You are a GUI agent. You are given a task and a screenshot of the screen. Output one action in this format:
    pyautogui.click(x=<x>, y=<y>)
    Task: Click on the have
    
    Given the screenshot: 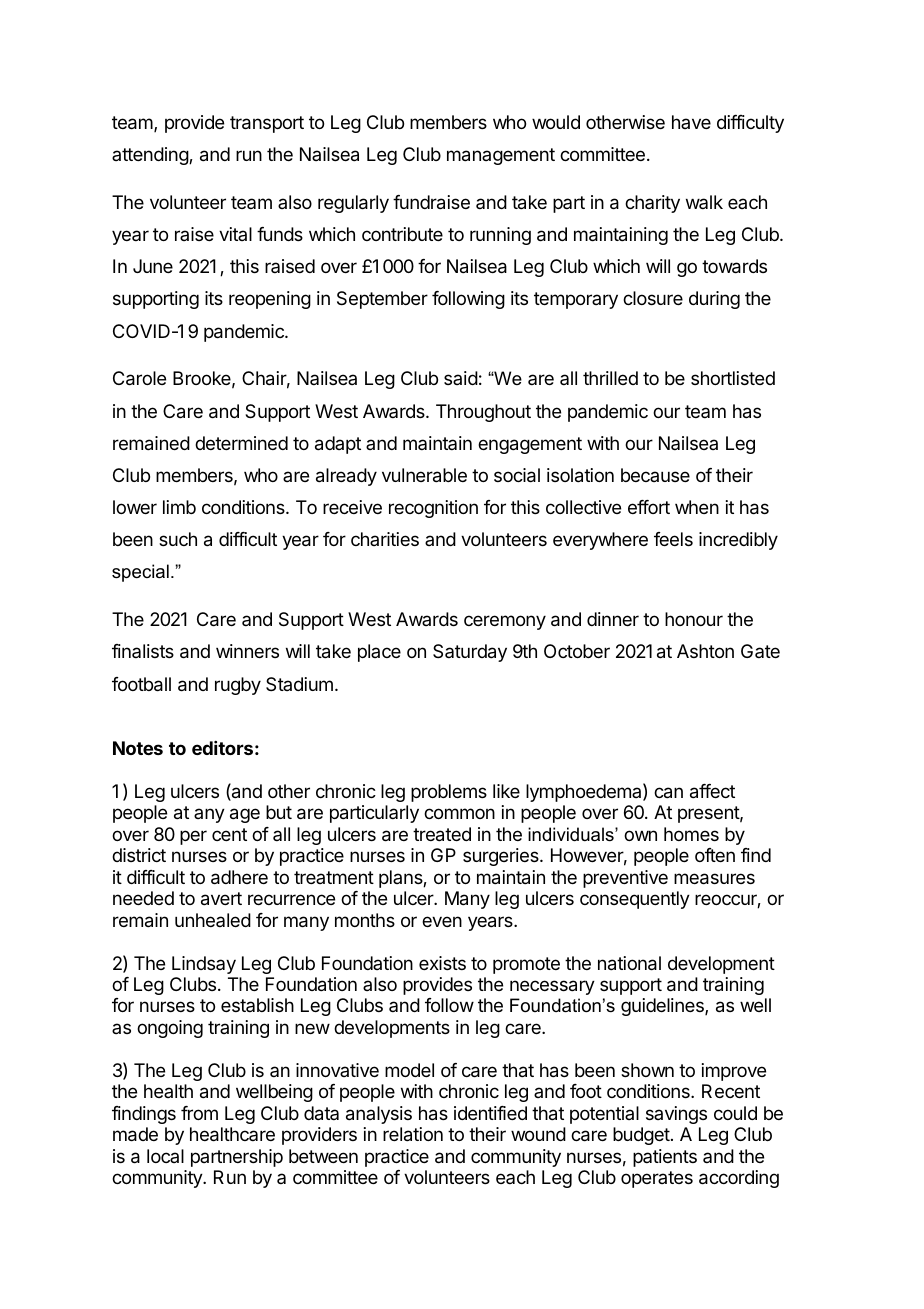 What is the action you would take?
    pyautogui.click(x=691, y=122)
